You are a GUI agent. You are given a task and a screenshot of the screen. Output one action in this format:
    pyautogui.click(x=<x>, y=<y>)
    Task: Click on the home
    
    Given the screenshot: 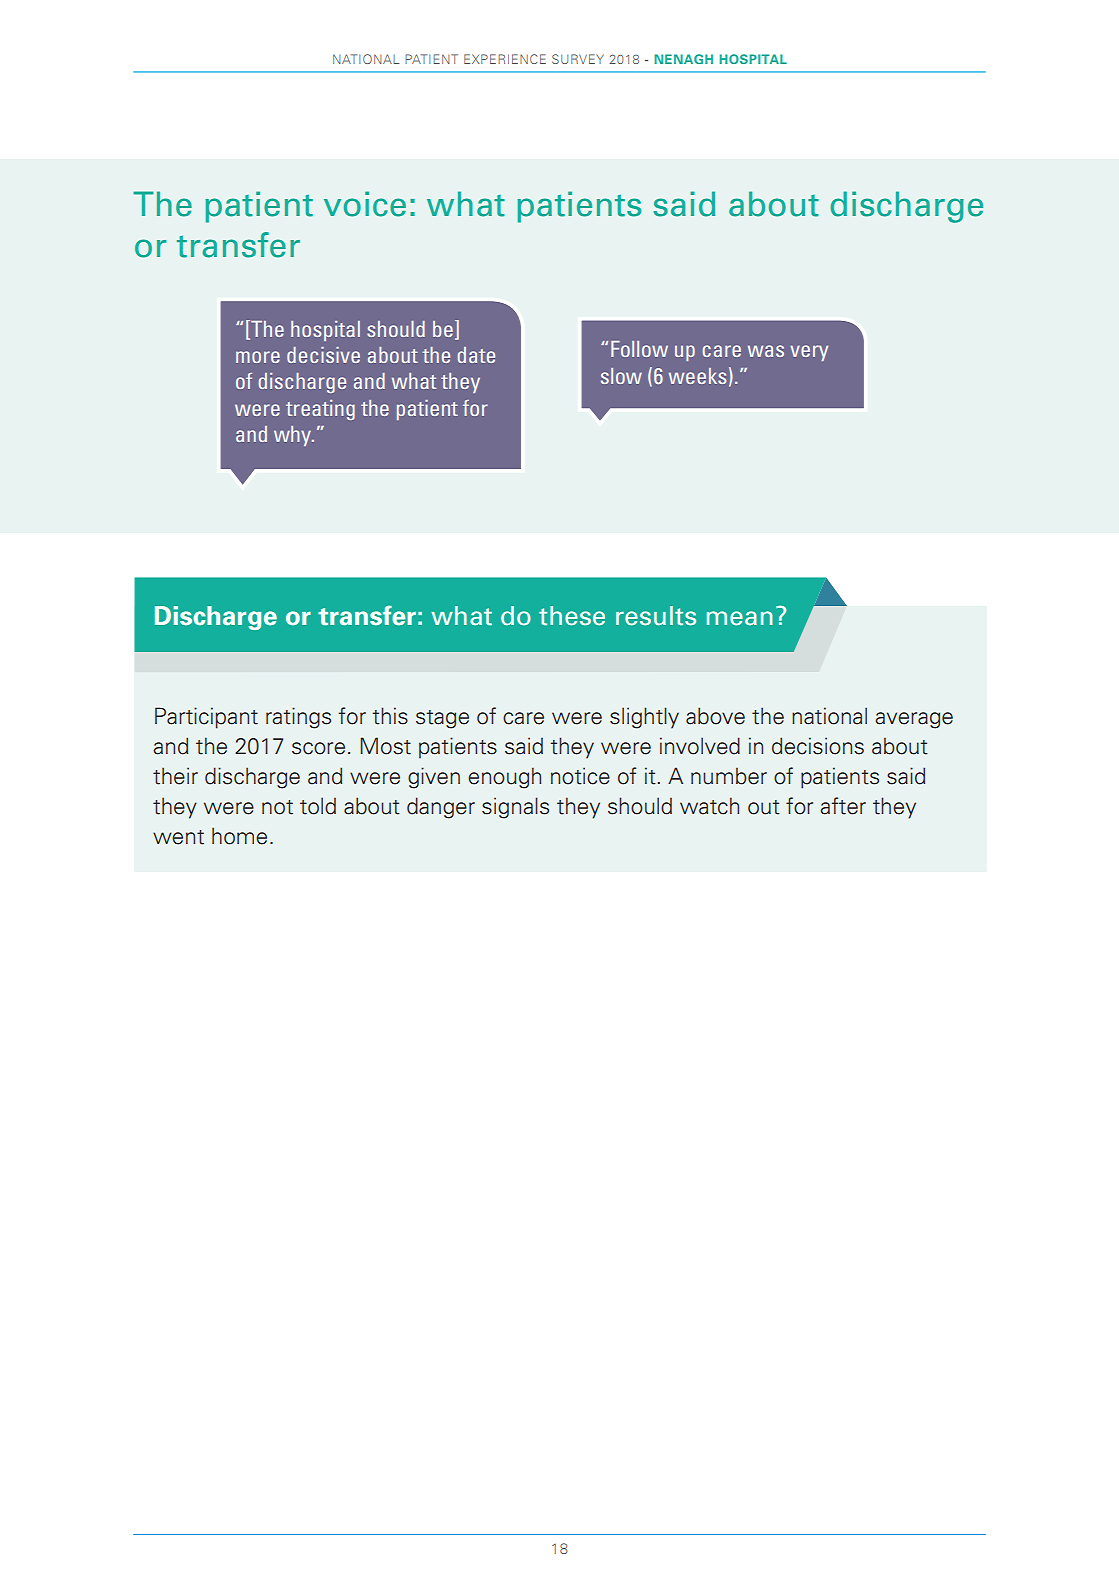 What is the action you would take?
    pyautogui.click(x=239, y=836)
